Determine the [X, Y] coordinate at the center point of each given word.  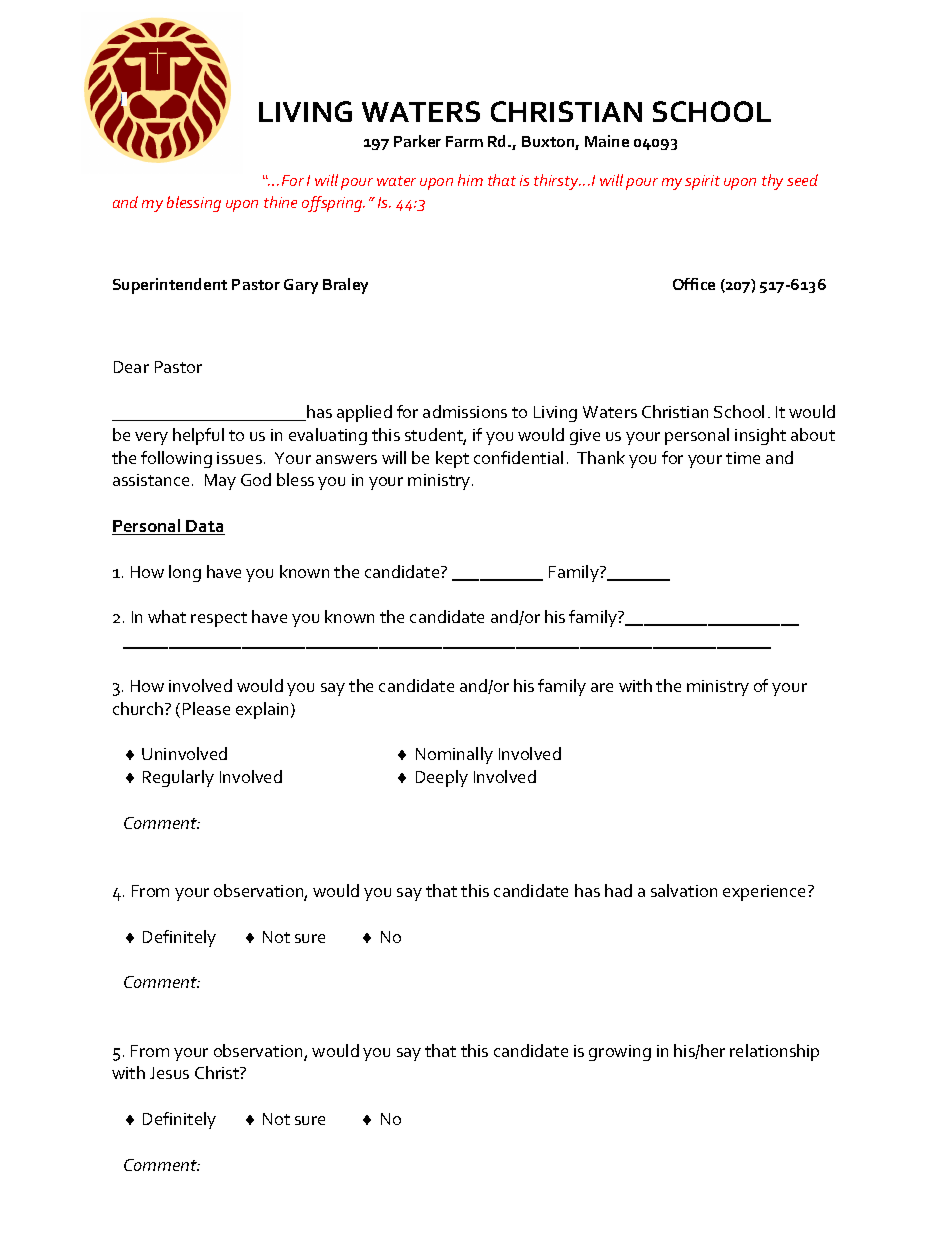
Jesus [169, 1073]
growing [620, 1053]
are [602, 687]
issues [239, 458]
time [743, 458]
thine [280, 202]
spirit [702, 182]
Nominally [454, 755]
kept [452, 459]
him [470, 180]
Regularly [178, 778]
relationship [774, 1052]
